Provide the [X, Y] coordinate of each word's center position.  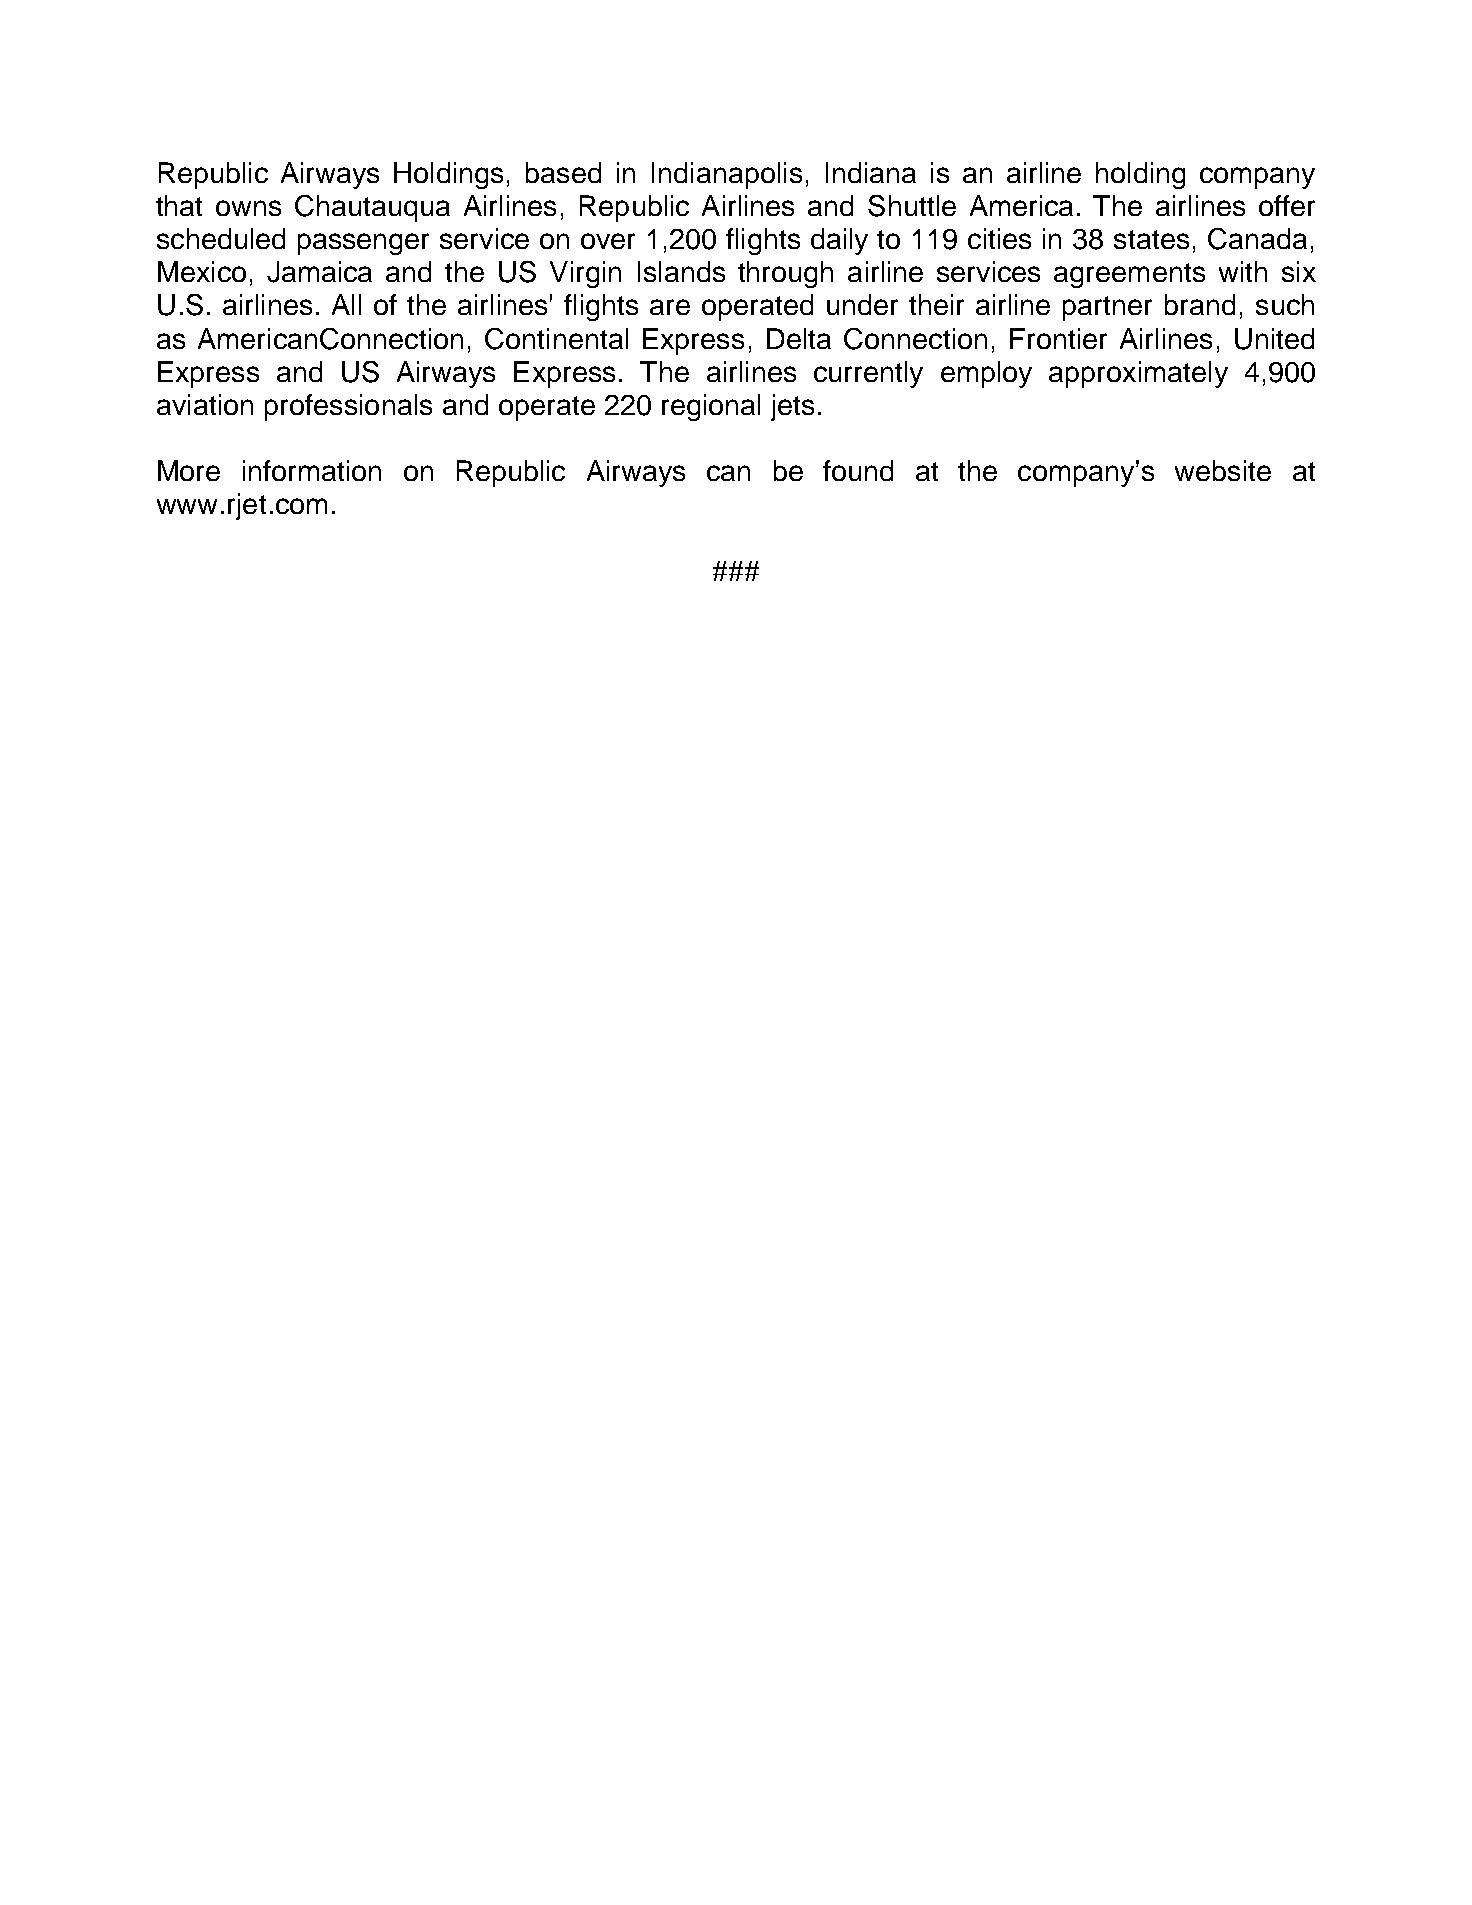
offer [1287, 205]
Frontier [1058, 338]
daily [839, 241]
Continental [556, 339]
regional [711, 407]
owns [248, 208]
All [346, 304]
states [1151, 239]
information [312, 470]
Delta [799, 338]
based [563, 172]
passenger [363, 244]
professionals [348, 407]
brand [1200, 304]
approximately [1138, 374]
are [670, 307]
